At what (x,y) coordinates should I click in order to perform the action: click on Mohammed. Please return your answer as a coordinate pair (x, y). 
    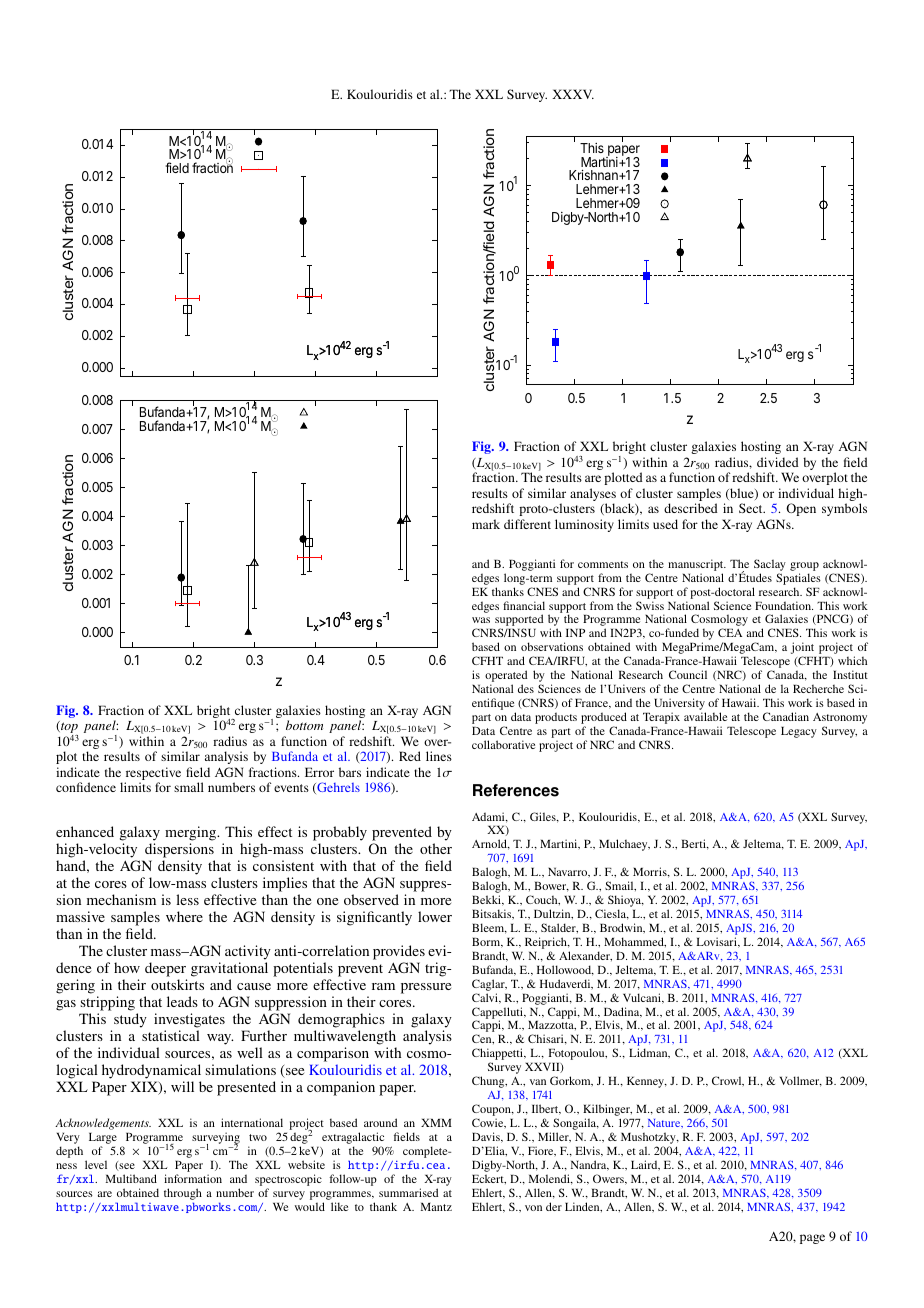
    Looking at the image, I should click on (635, 942).
